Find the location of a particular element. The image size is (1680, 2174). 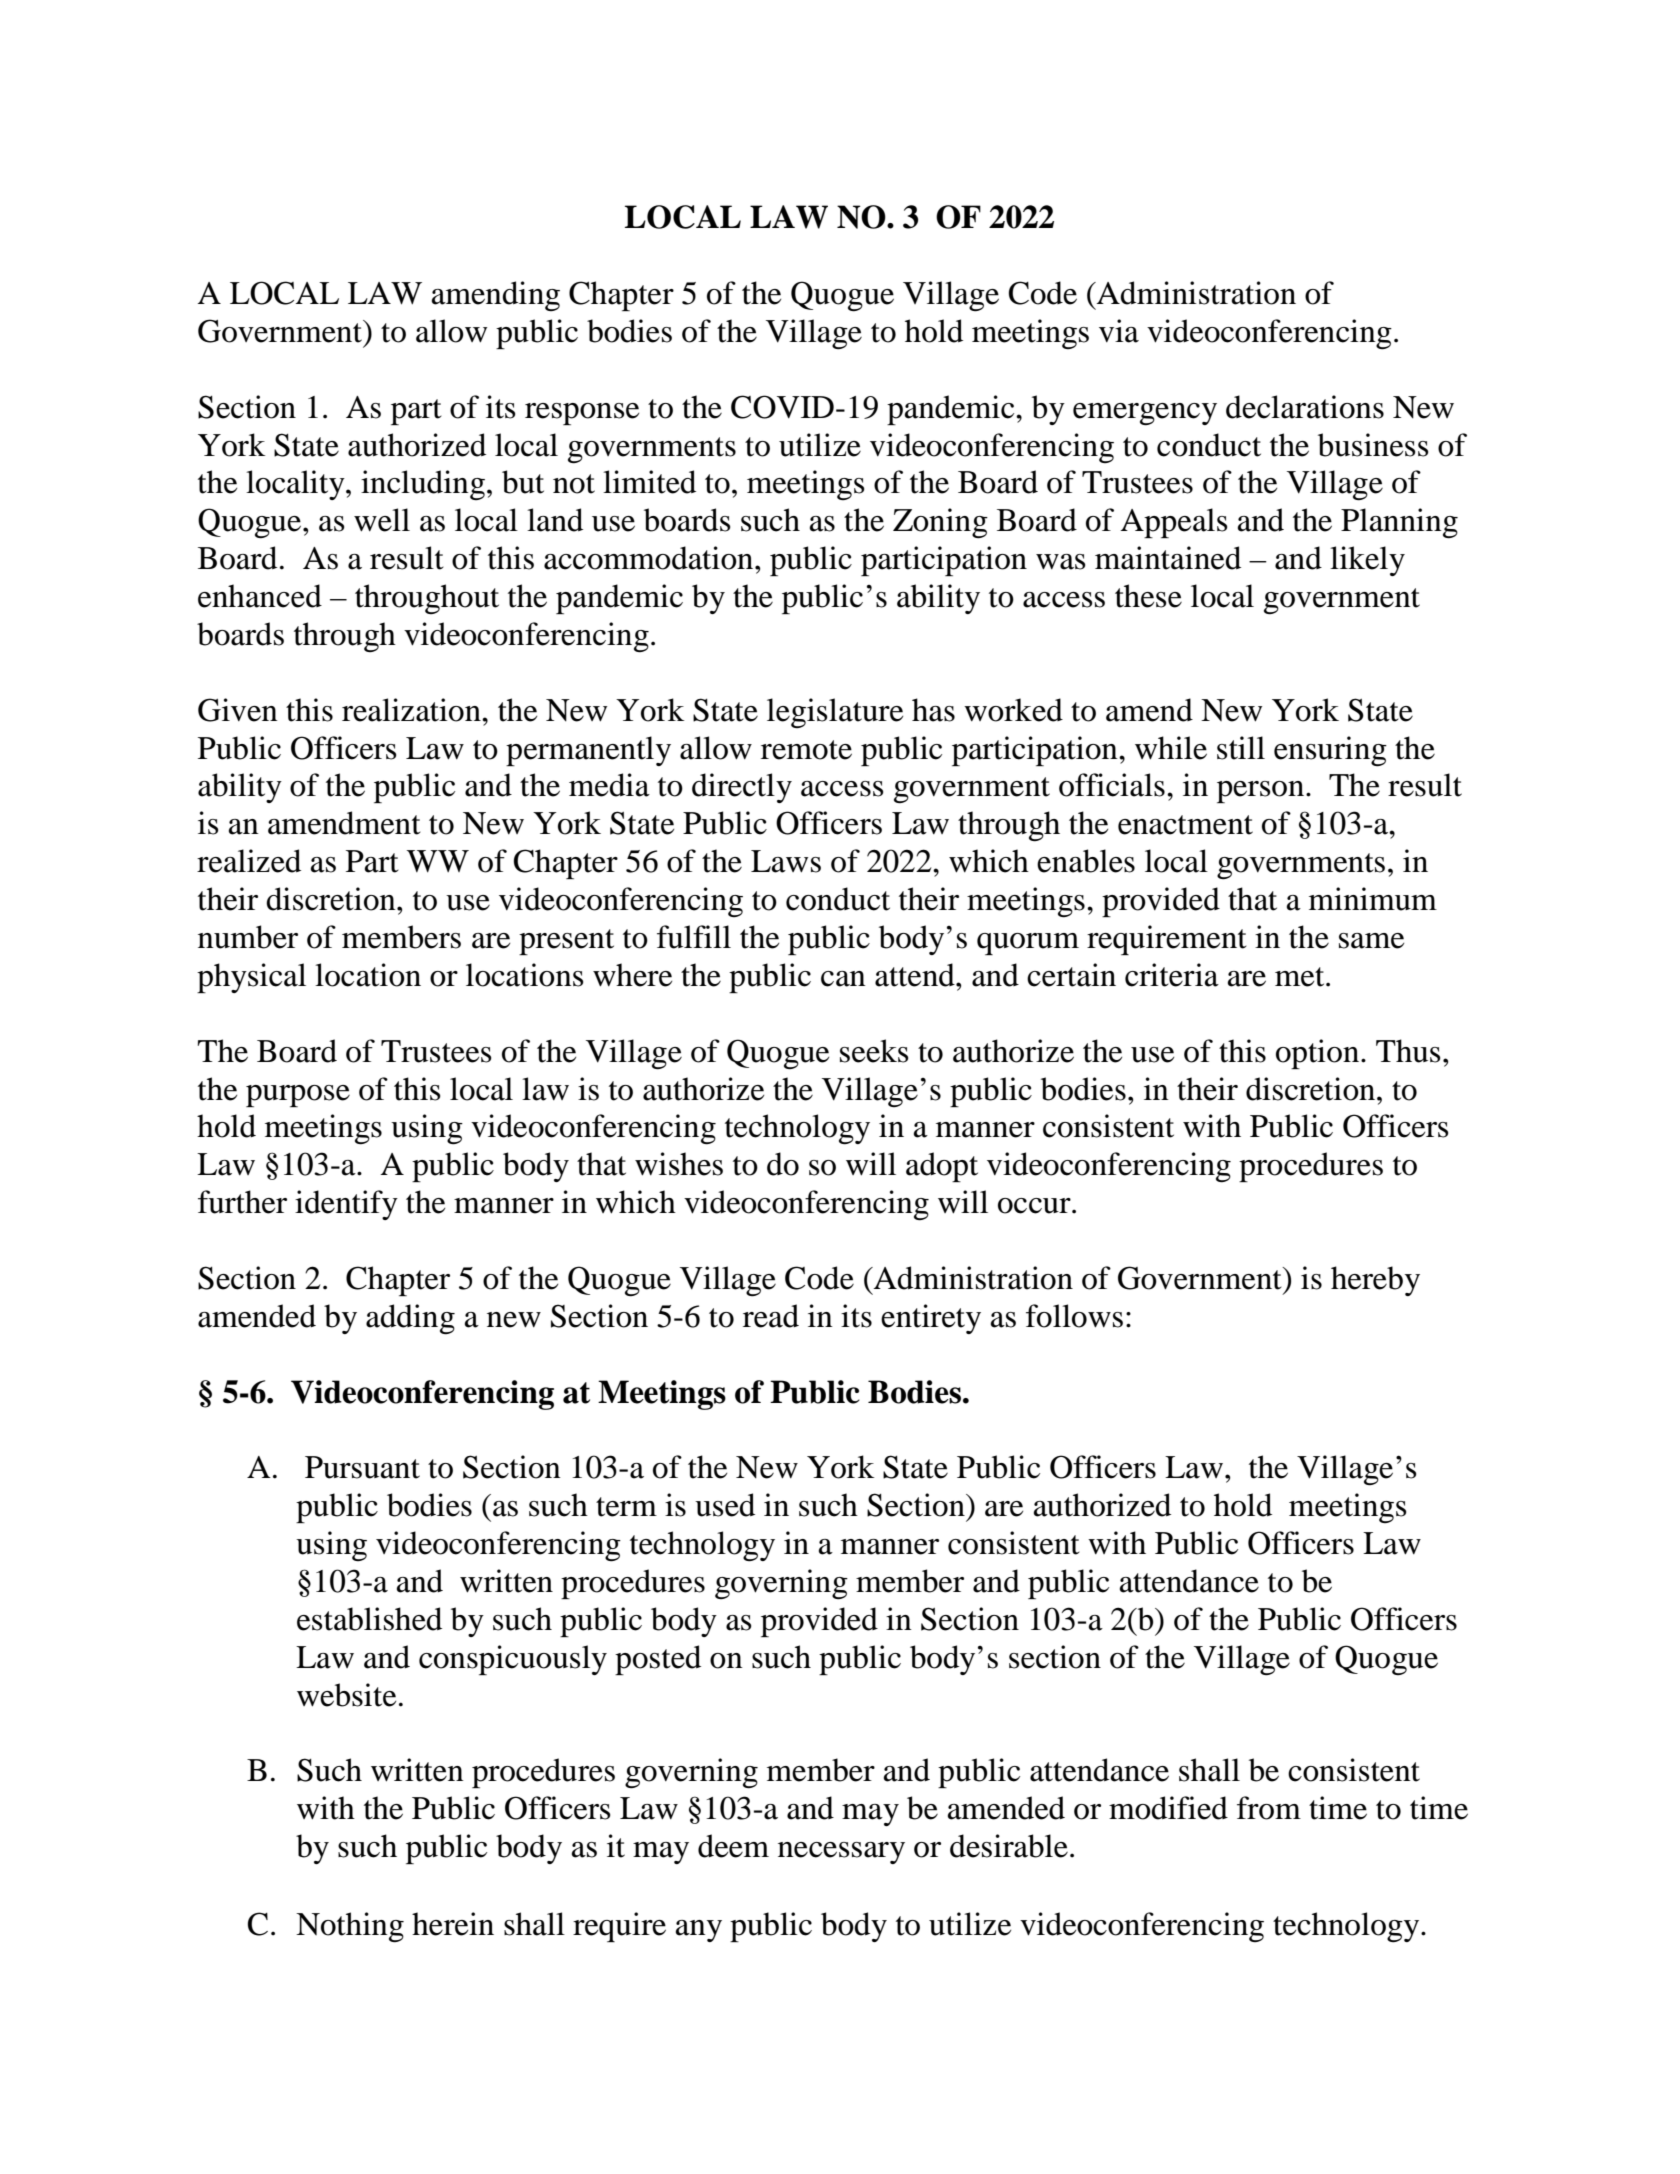

including is located at coordinates (423, 485).
